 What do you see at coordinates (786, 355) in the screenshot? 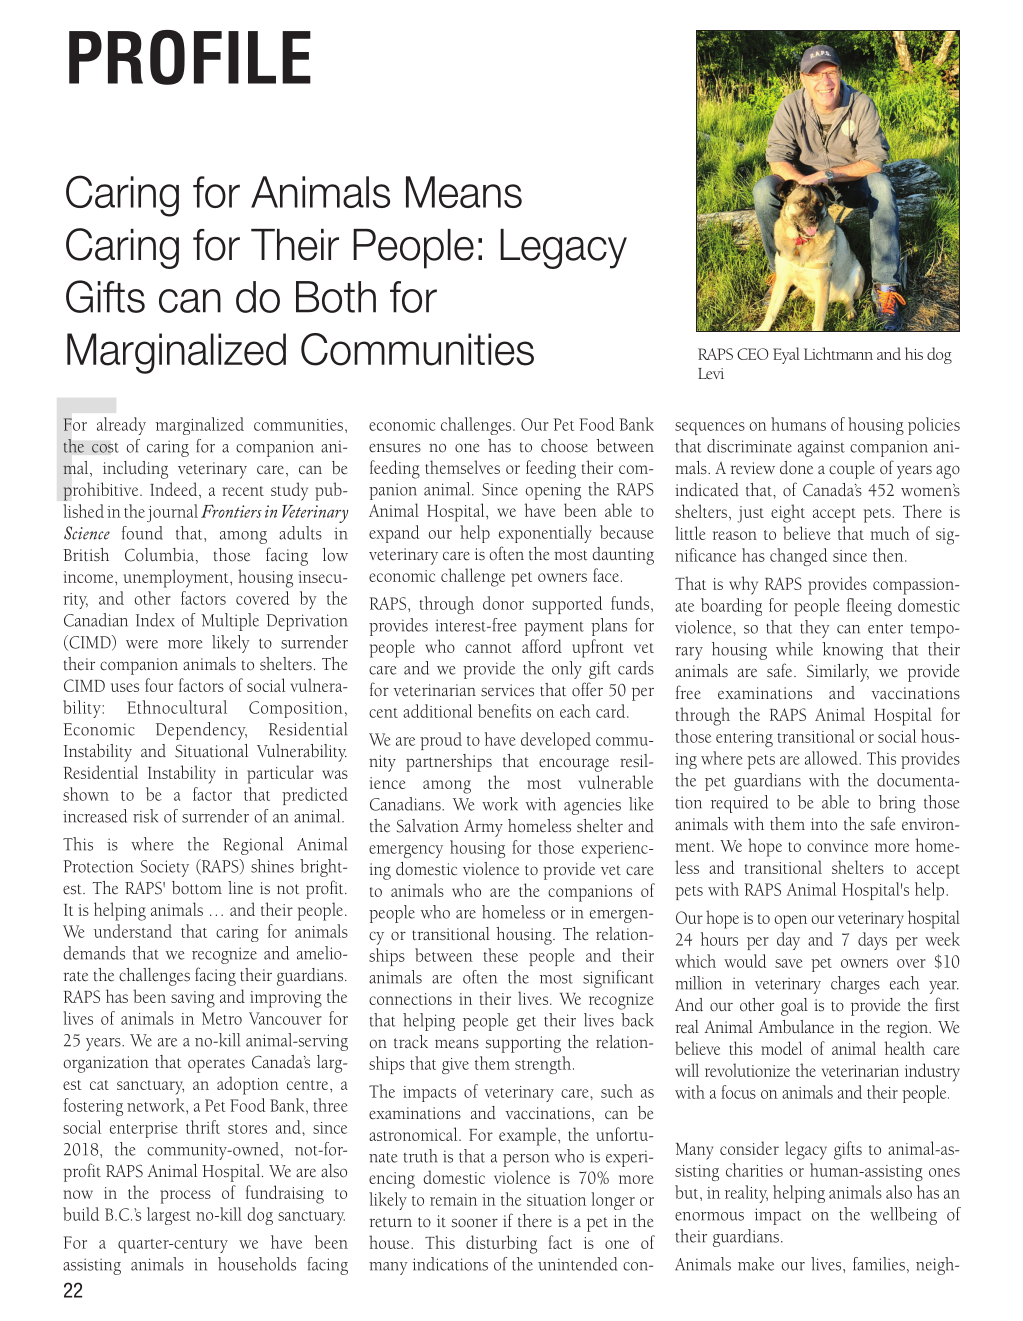
I see `Eyal` at bounding box center [786, 355].
